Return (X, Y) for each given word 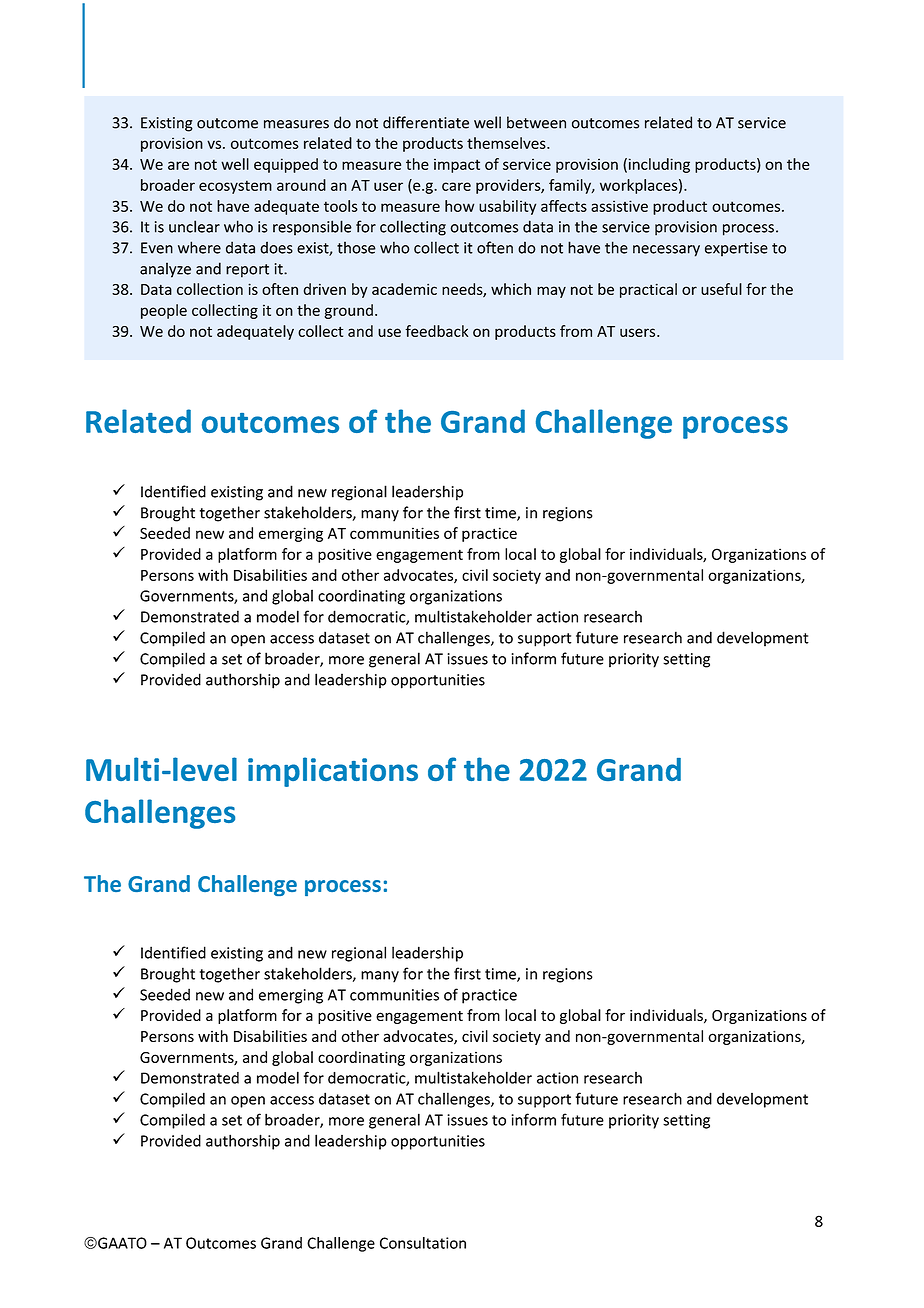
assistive (619, 206)
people (164, 311)
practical (648, 290)
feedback (436, 331)
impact (457, 165)
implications (333, 772)
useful (721, 289)
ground (348, 311)
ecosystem (235, 187)
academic (404, 289)
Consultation (423, 1243)
